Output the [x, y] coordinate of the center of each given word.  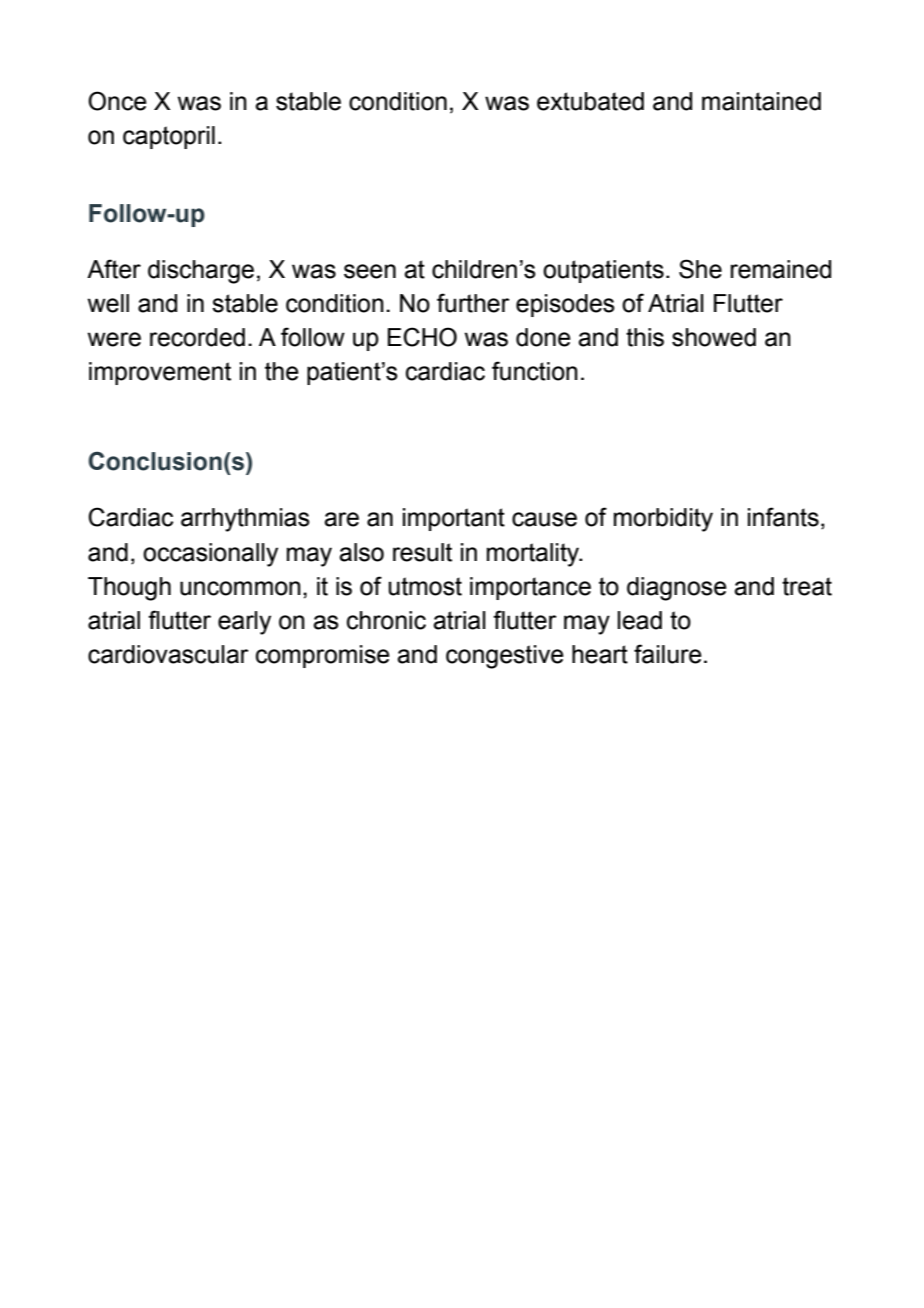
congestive [505, 657]
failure [668, 654]
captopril [169, 137]
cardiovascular [168, 654]
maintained [761, 101]
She [700, 269]
